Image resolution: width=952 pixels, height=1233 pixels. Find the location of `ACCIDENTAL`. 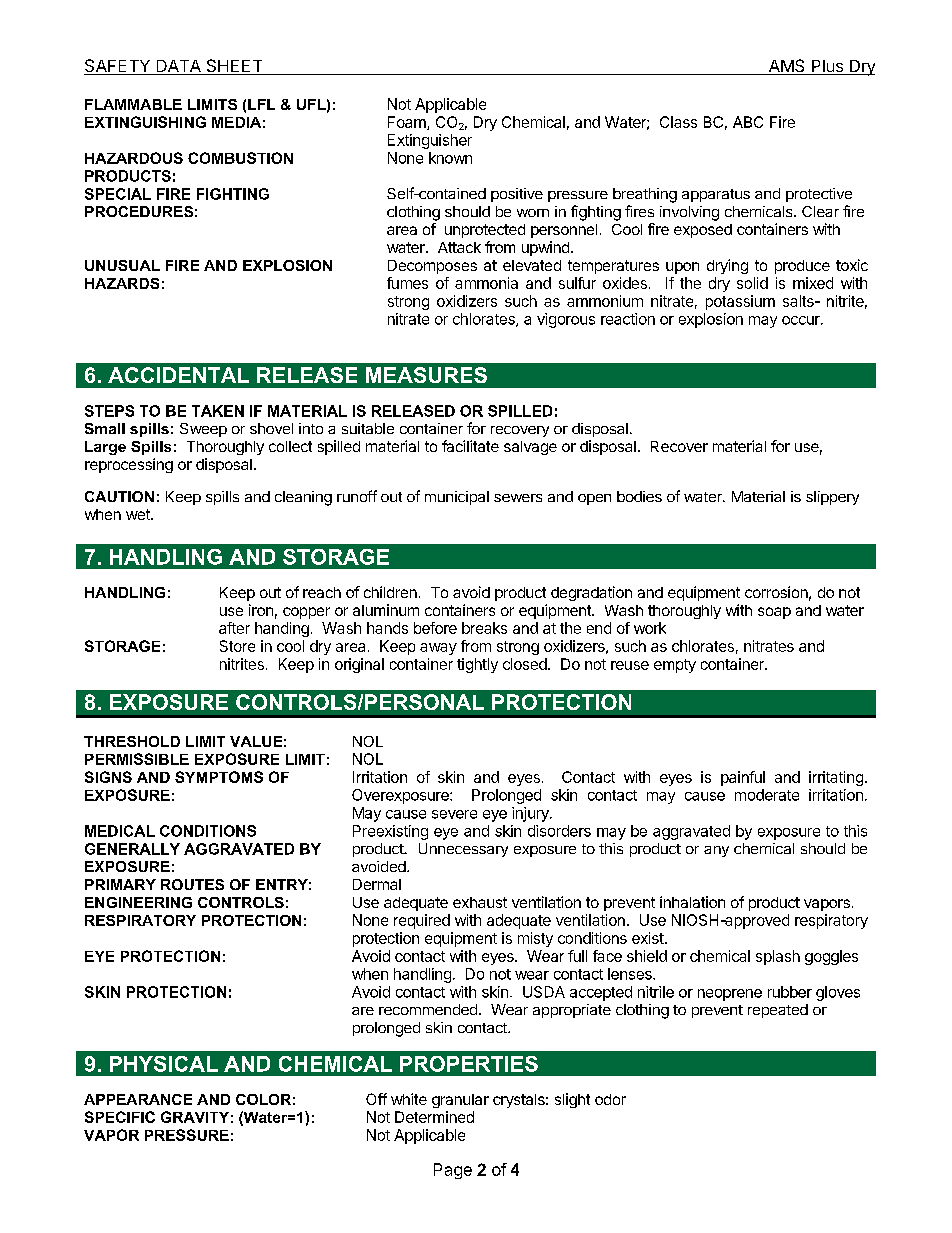

ACCIDENTAL is located at coordinates (178, 375).
